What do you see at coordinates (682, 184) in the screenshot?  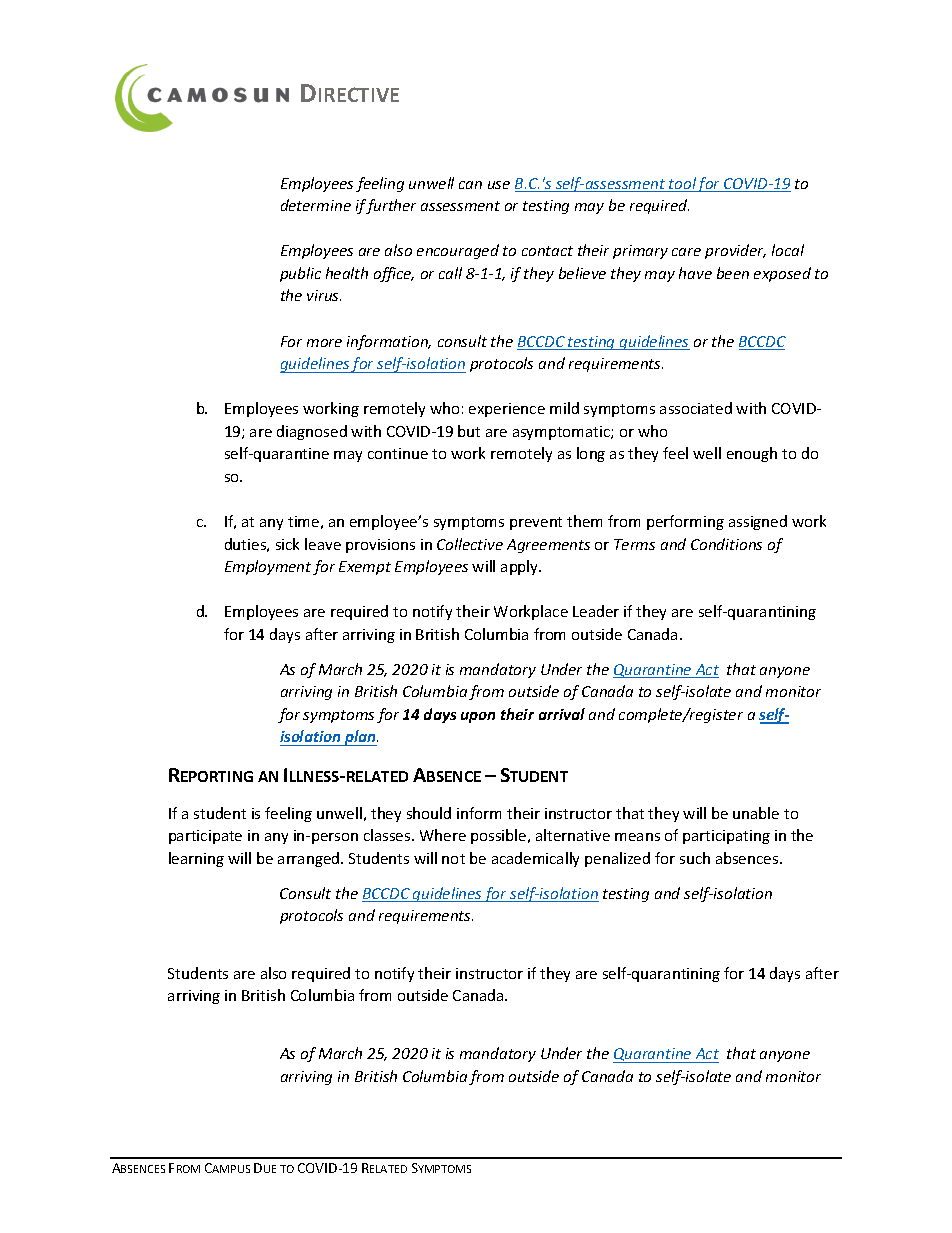 I see `tool` at bounding box center [682, 184].
